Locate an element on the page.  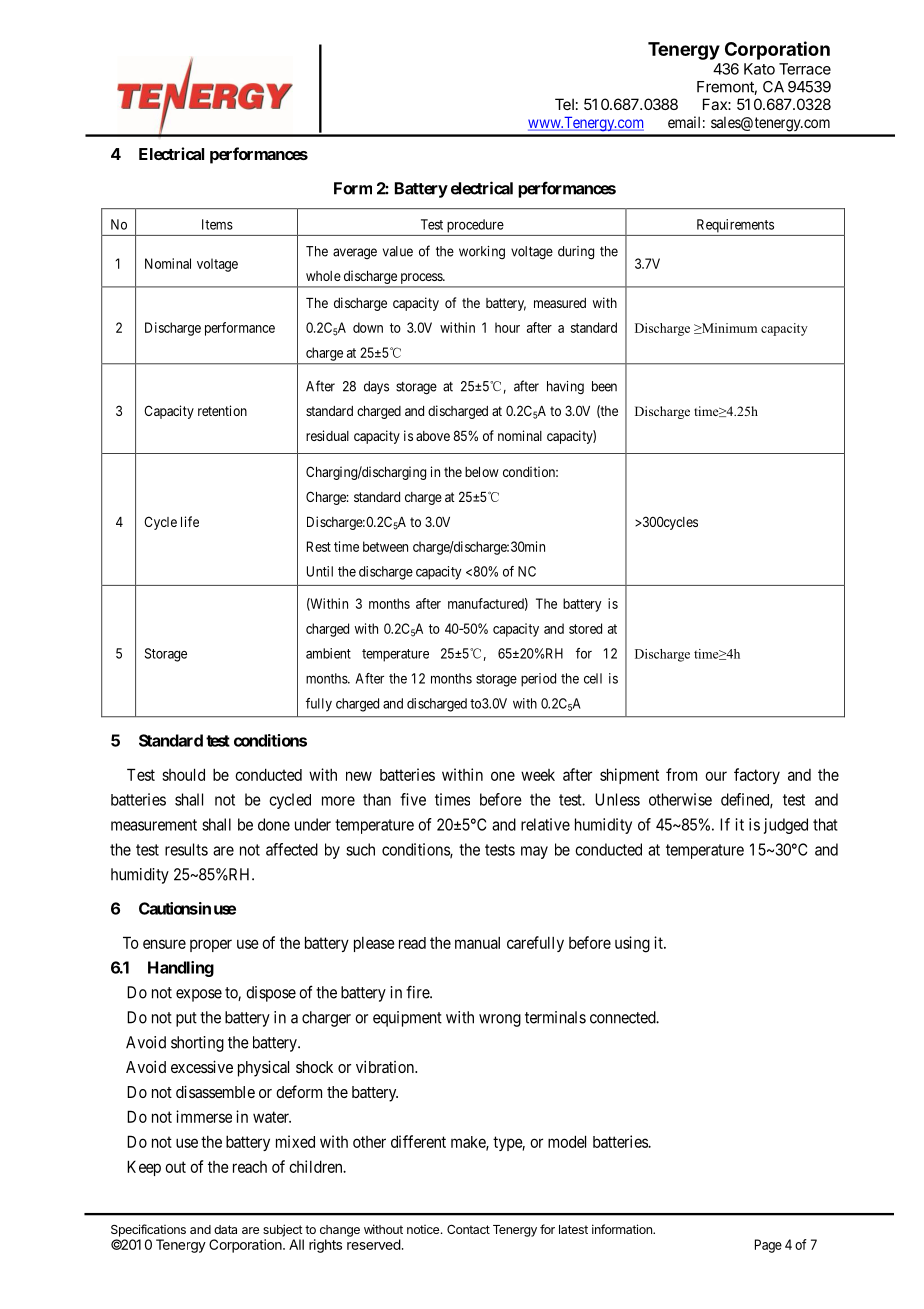
Tel is located at coordinates (564, 104).
